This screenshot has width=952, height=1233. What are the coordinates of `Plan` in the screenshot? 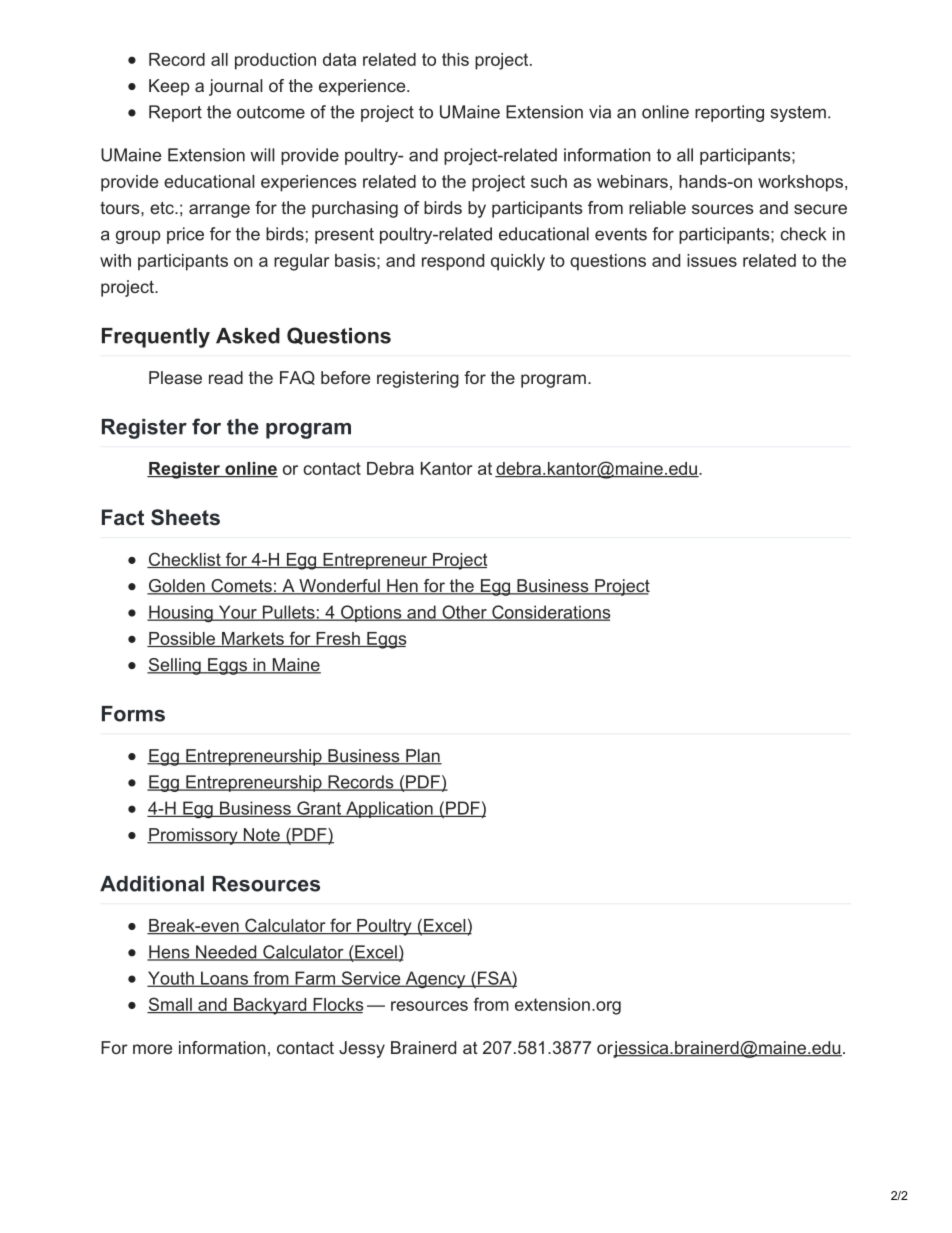 It's located at (423, 757).
